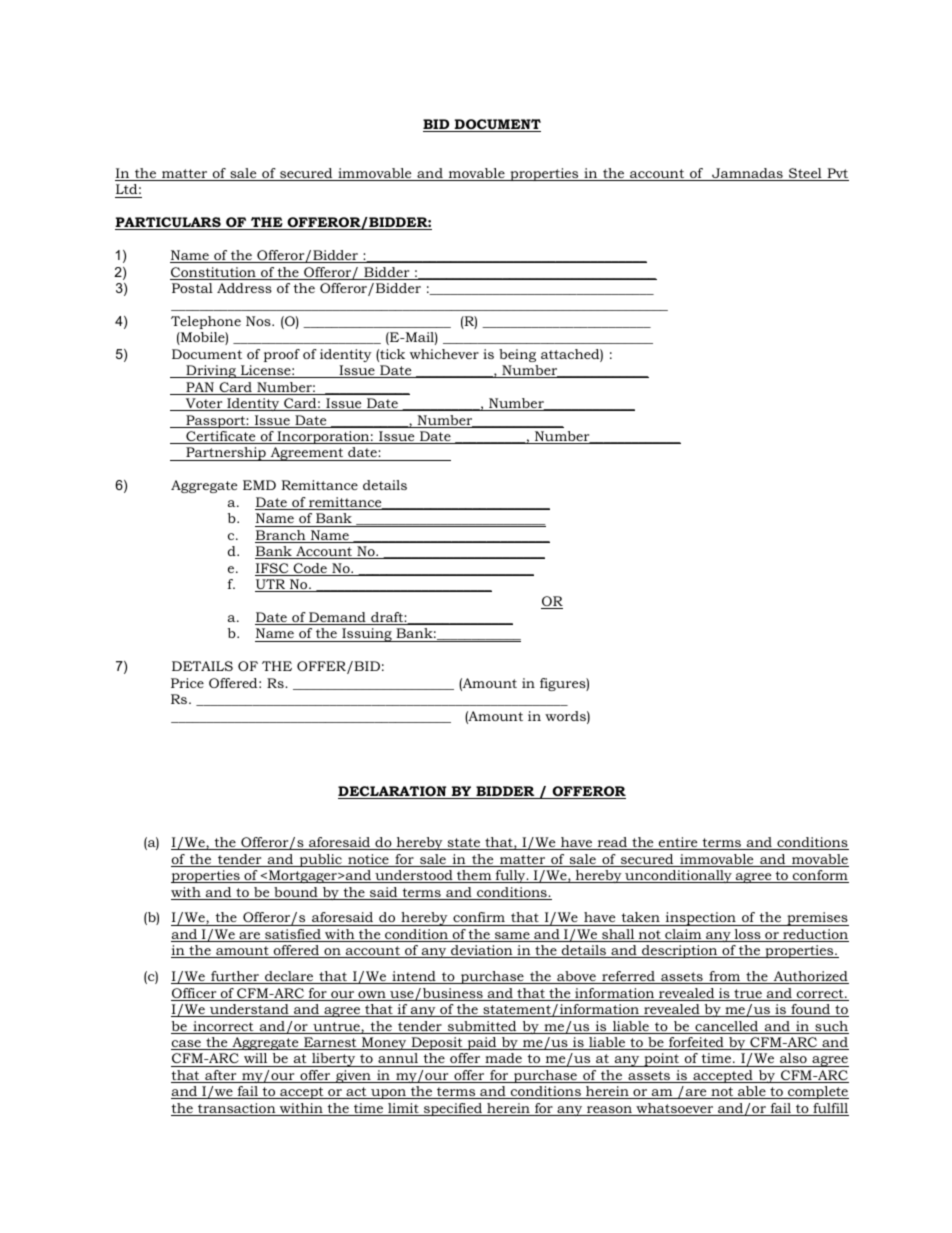  What do you see at coordinates (805, 174) in the page?
I see `Steel` at bounding box center [805, 174].
